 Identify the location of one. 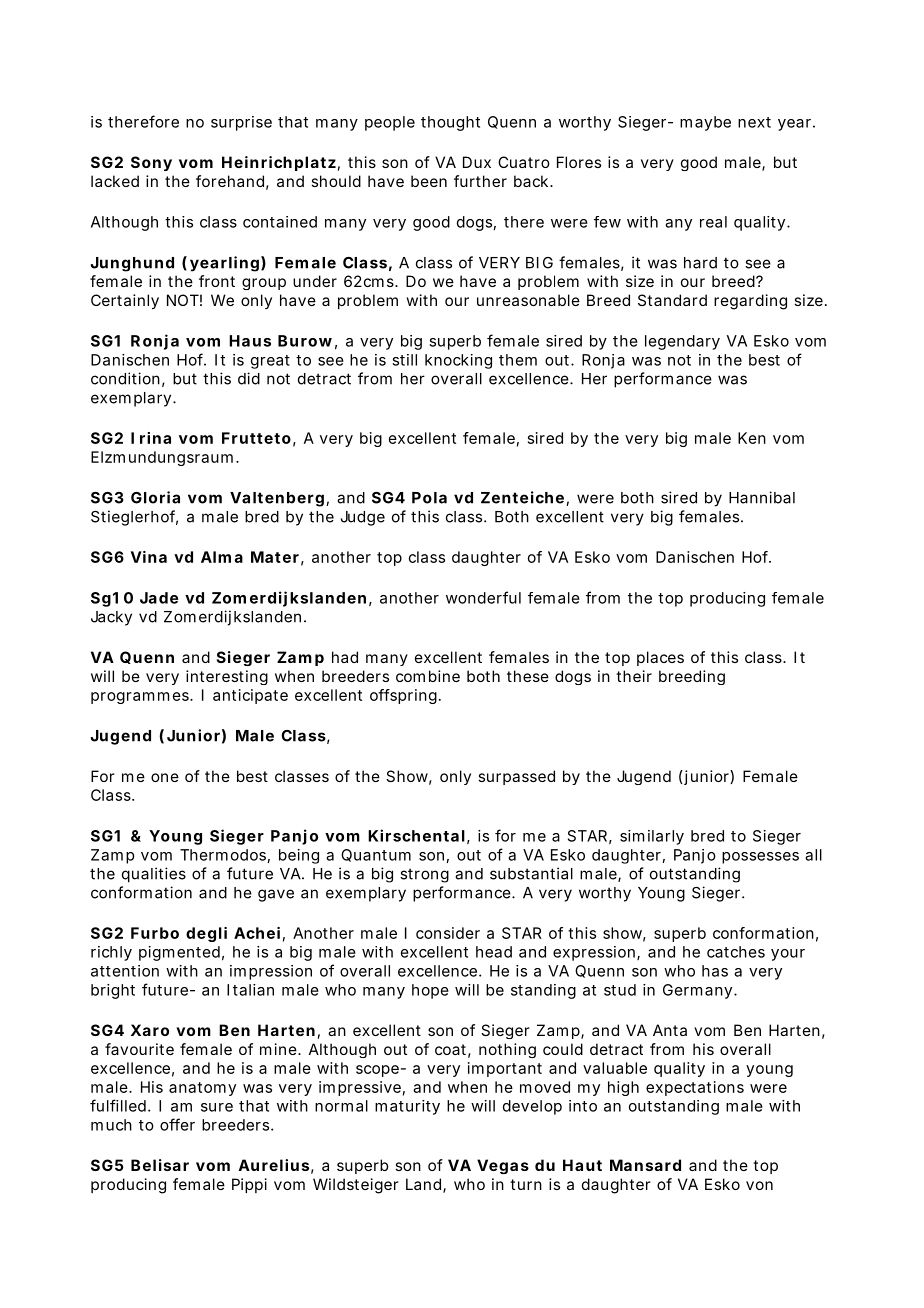
(165, 777).
